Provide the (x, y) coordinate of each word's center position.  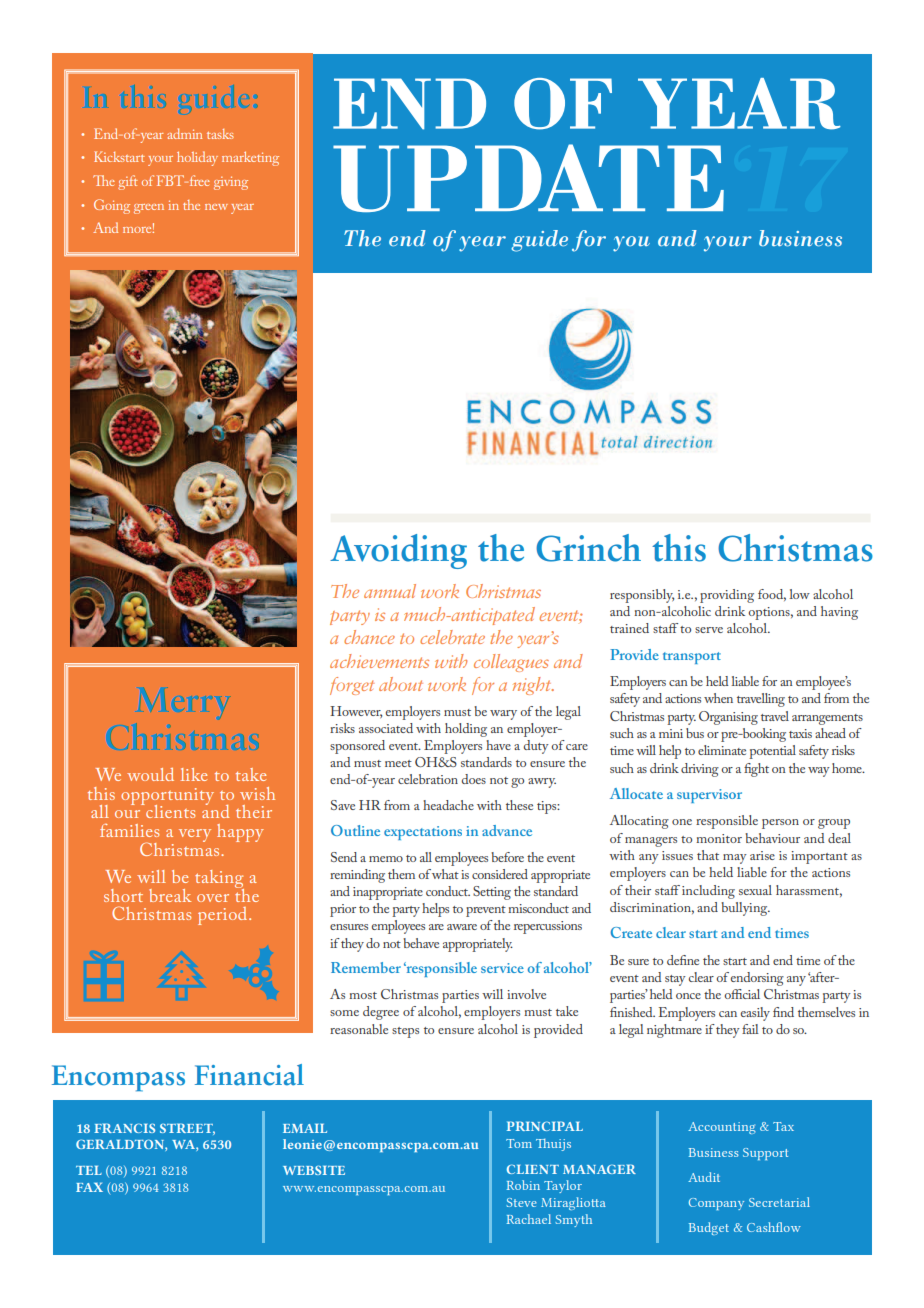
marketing (250, 158)
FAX (89, 1187)
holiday (197, 158)
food (772, 595)
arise (762, 855)
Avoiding (398, 551)
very (195, 835)
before (507, 857)
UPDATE (528, 178)
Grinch (588, 548)
